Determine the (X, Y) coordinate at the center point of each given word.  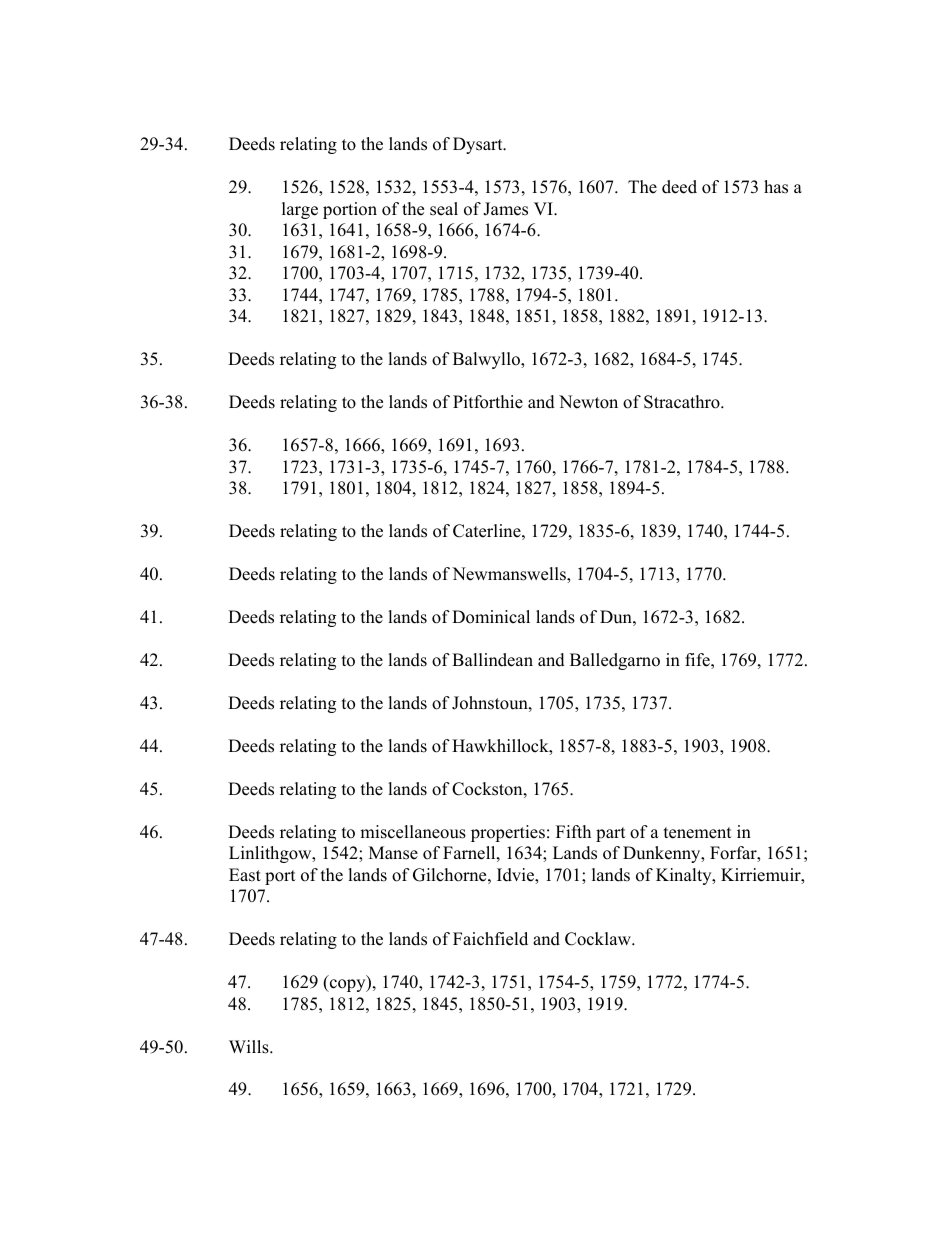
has (776, 187)
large (300, 210)
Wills (250, 1047)
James (505, 209)
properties (508, 833)
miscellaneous (413, 832)
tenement (698, 833)
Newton (588, 402)
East (245, 875)
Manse (393, 853)
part (611, 834)
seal (444, 209)
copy (348, 985)
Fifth (573, 831)
